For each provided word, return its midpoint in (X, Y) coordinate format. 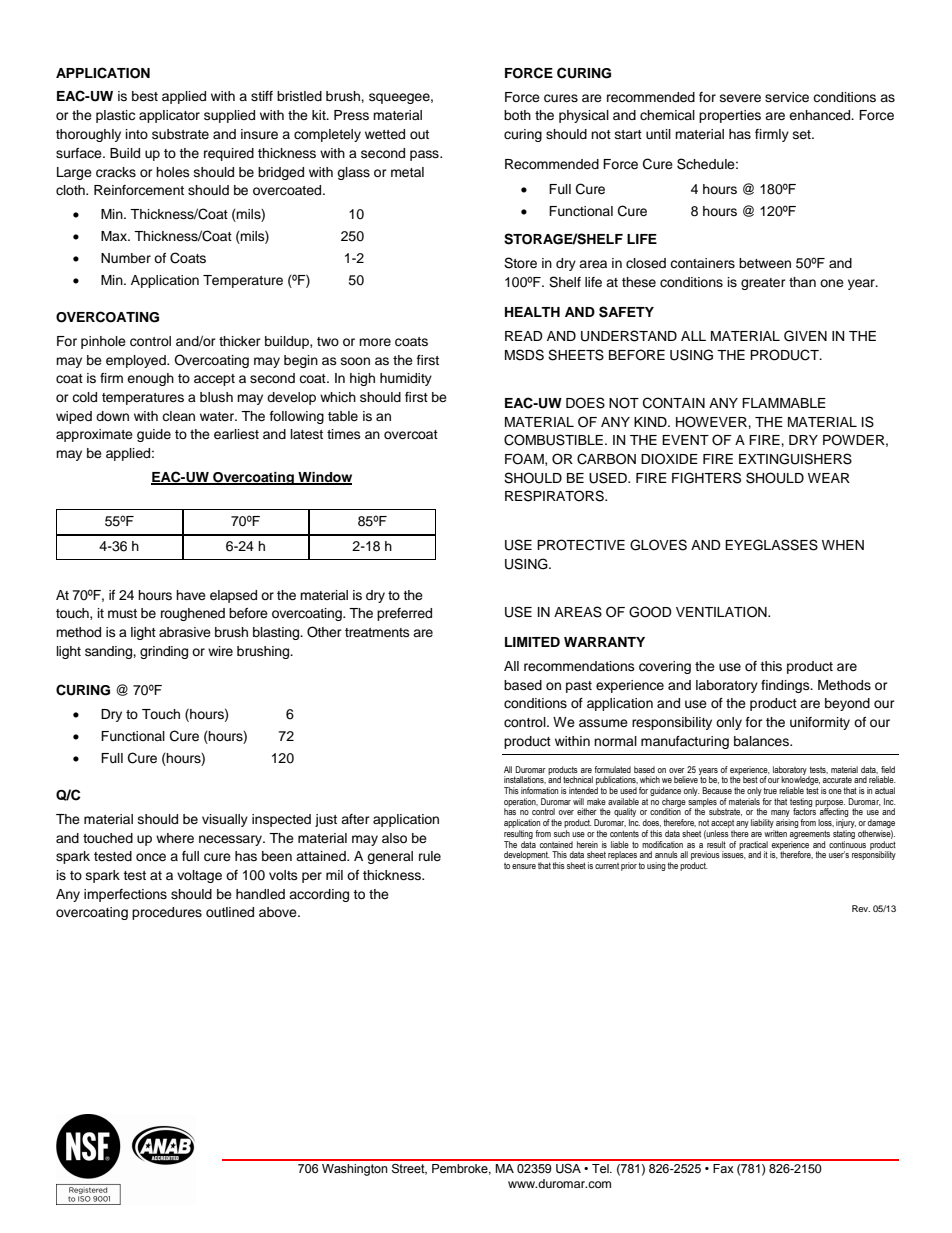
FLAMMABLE (784, 403)
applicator (169, 116)
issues (734, 854)
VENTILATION (722, 612)
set (803, 134)
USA (568, 1169)
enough (150, 379)
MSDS (524, 355)
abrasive (185, 632)
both (517, 115)
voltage (199, 876)
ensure (524, 866)
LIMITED (532, 642)
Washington (355, 1170)
